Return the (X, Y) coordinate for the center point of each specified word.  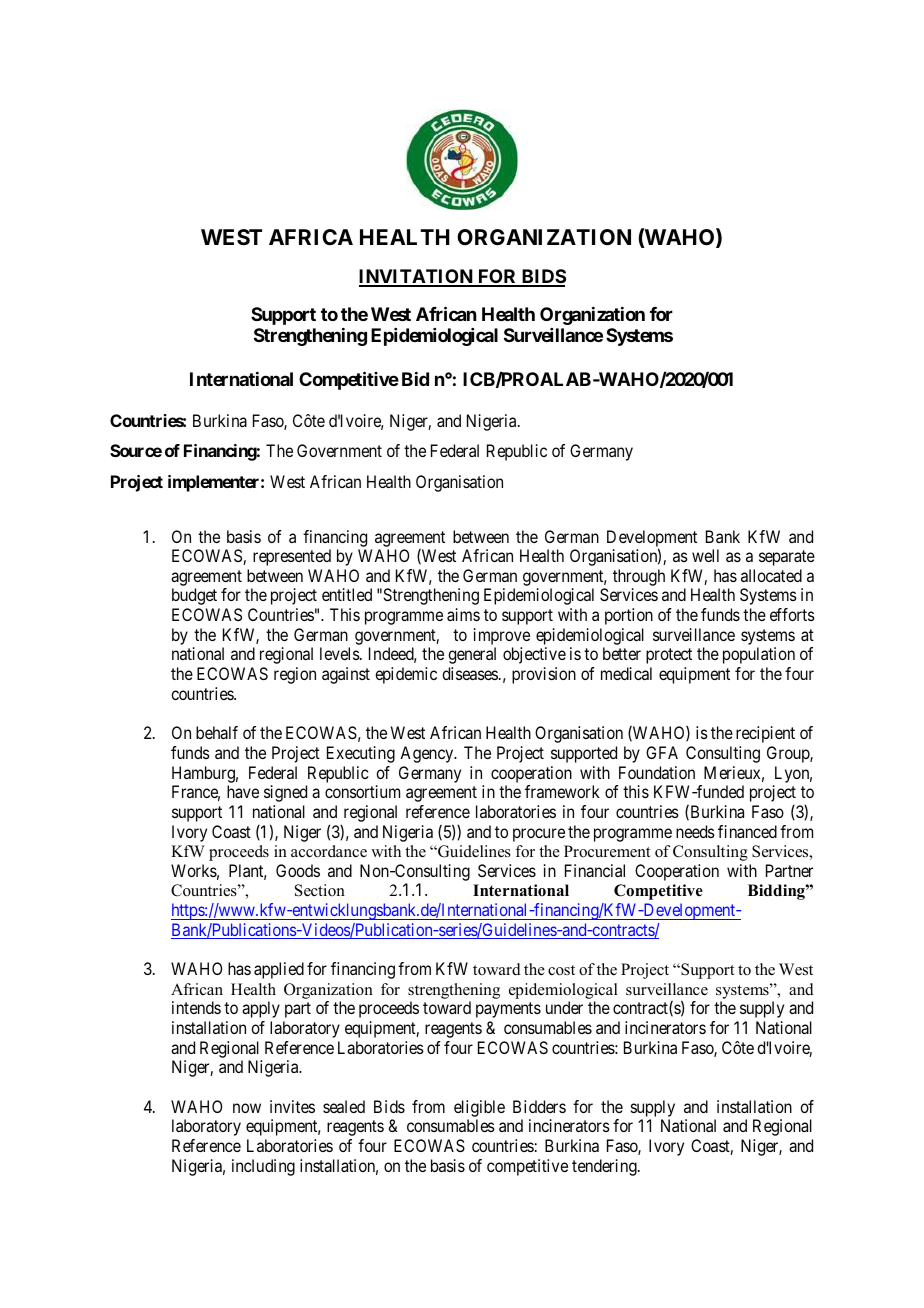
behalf (217, 732)
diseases (470, 673)
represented (292, 557)
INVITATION (417, 277)
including (263, 1167)
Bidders (539, 1106)
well (705, 555)
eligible (479, 1108)
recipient (765, 734)
